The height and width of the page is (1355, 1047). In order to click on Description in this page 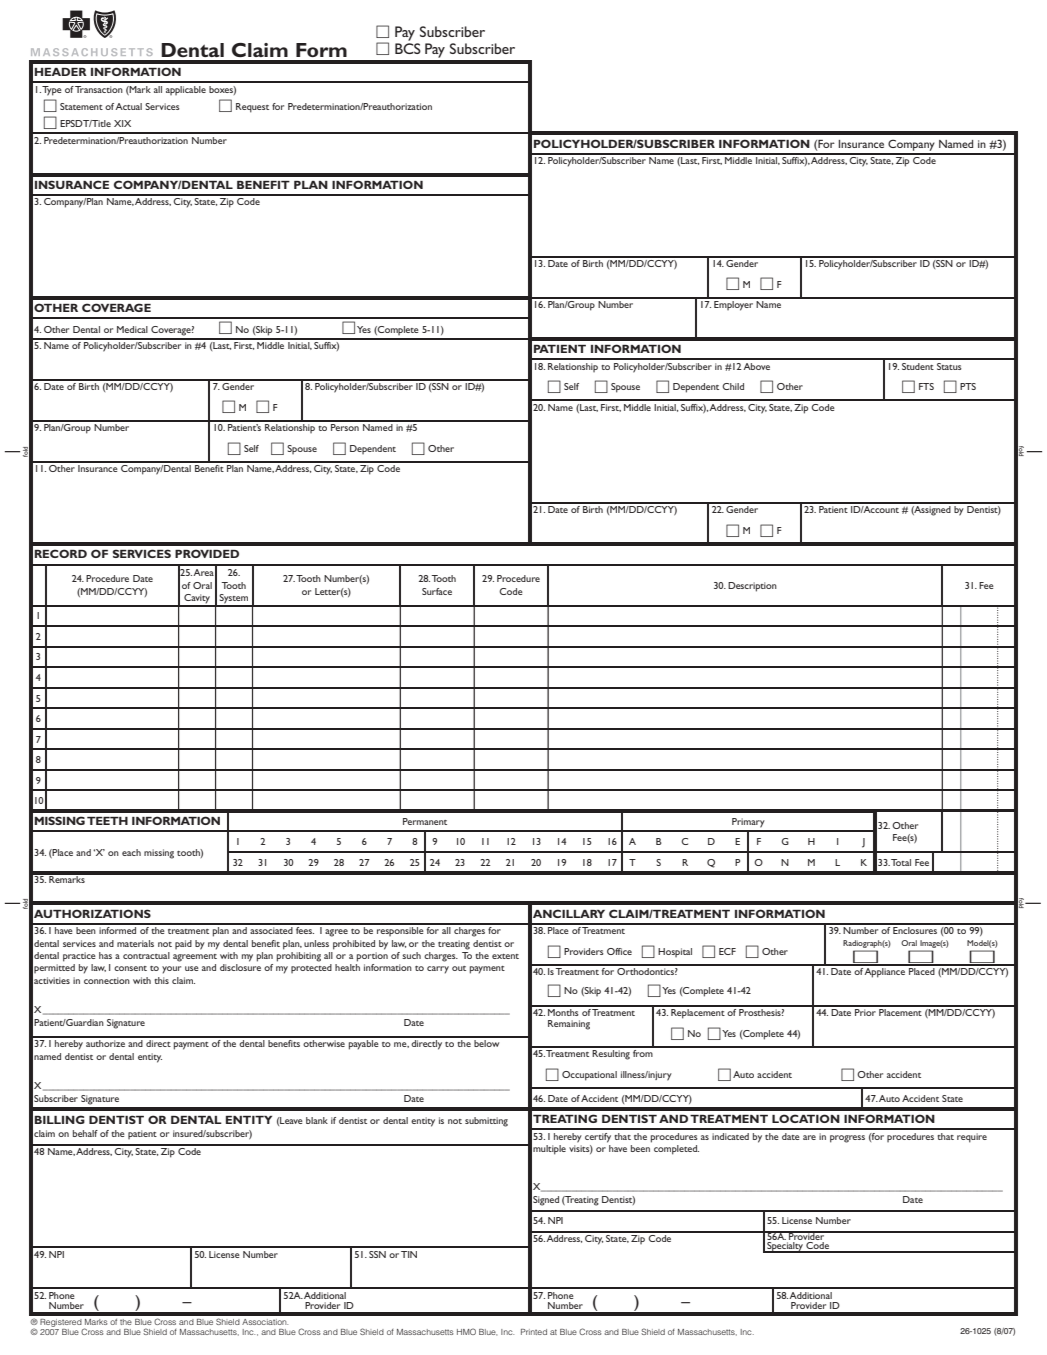, I will do `click(752, 587)`.
